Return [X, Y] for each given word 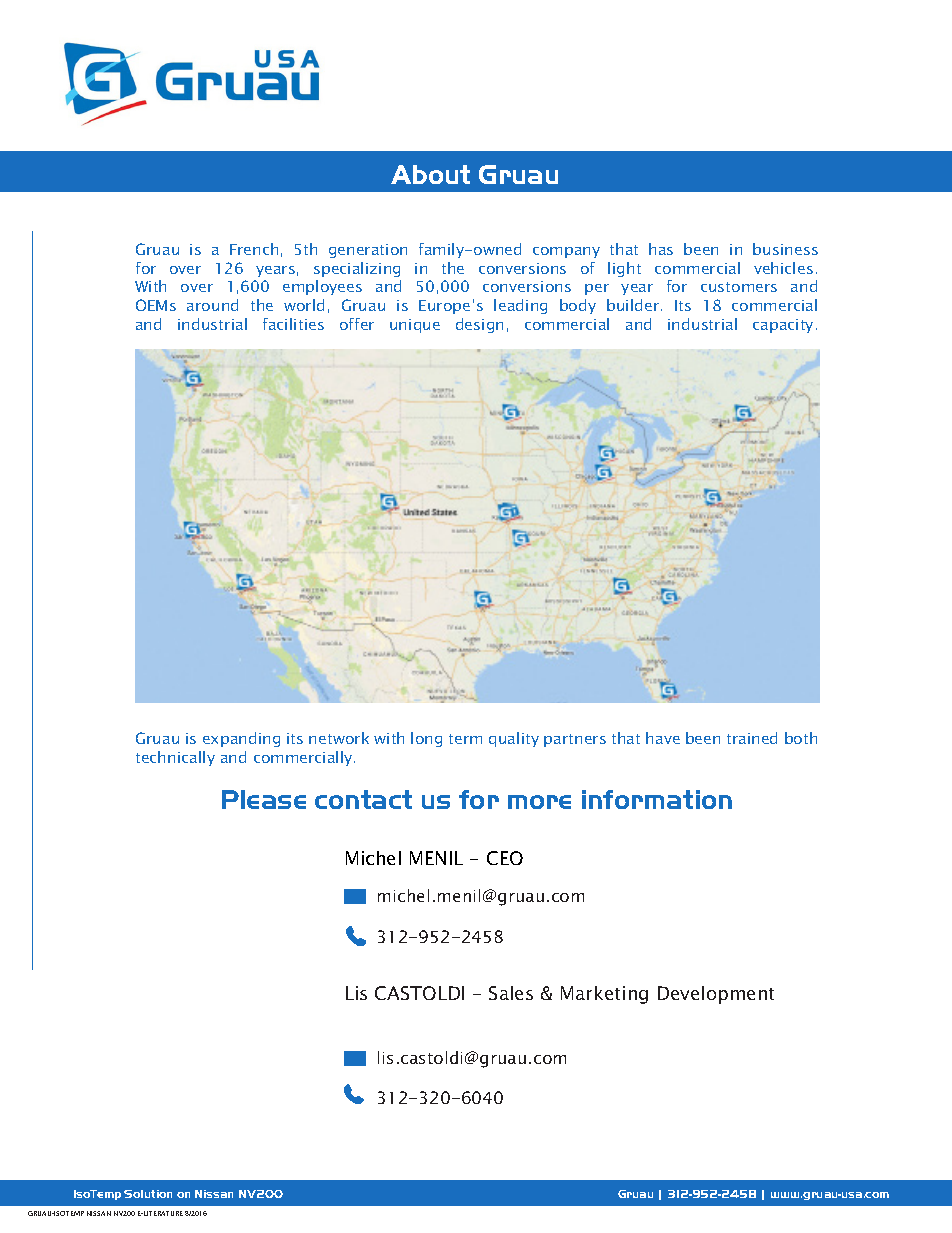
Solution [148, 1194]
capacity [783, 326]
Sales [511, 993]
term [465, 739]
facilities [293, 324]
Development [716, 995]
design [479, 325]
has [661, 249]
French [254, 249]
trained [752, 738]
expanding [241, 739]
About [430, 174]
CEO [505, 858]
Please [264, 799]
